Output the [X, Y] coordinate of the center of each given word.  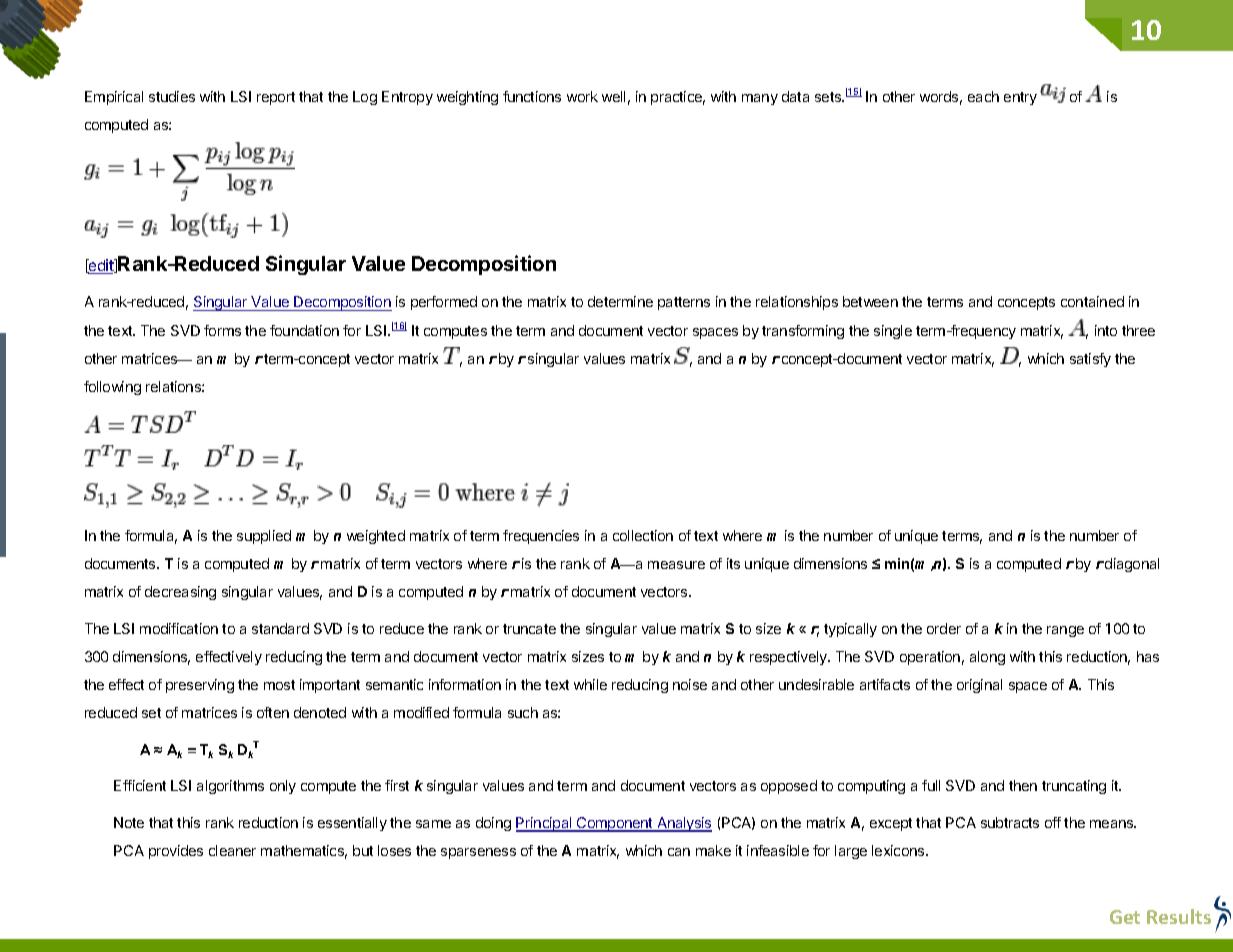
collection [643, 535]
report [276, 98]
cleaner [232, 850]
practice [678, 98]
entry [1020, 98]
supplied [264, 537]
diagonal [1131, 565]
